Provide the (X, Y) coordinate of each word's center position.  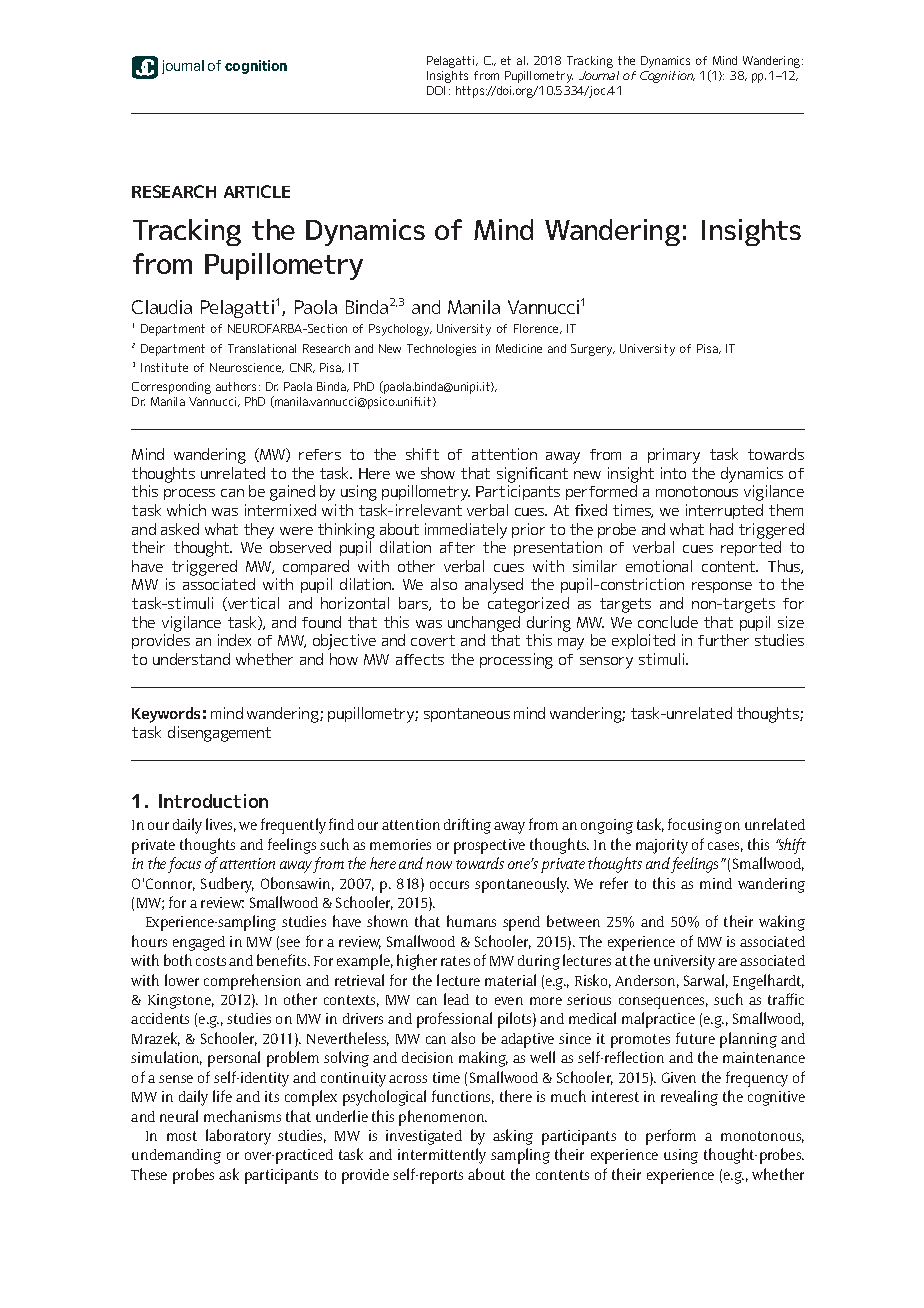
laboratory (238, 1137)
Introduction (213, 801)
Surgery (593, 350)
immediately (466, 531)
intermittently (442, 1156)
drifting (467, 826)
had (721, 529)
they (259, 531)
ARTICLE (257, 191)
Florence (538, 329)
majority (662, 846)
